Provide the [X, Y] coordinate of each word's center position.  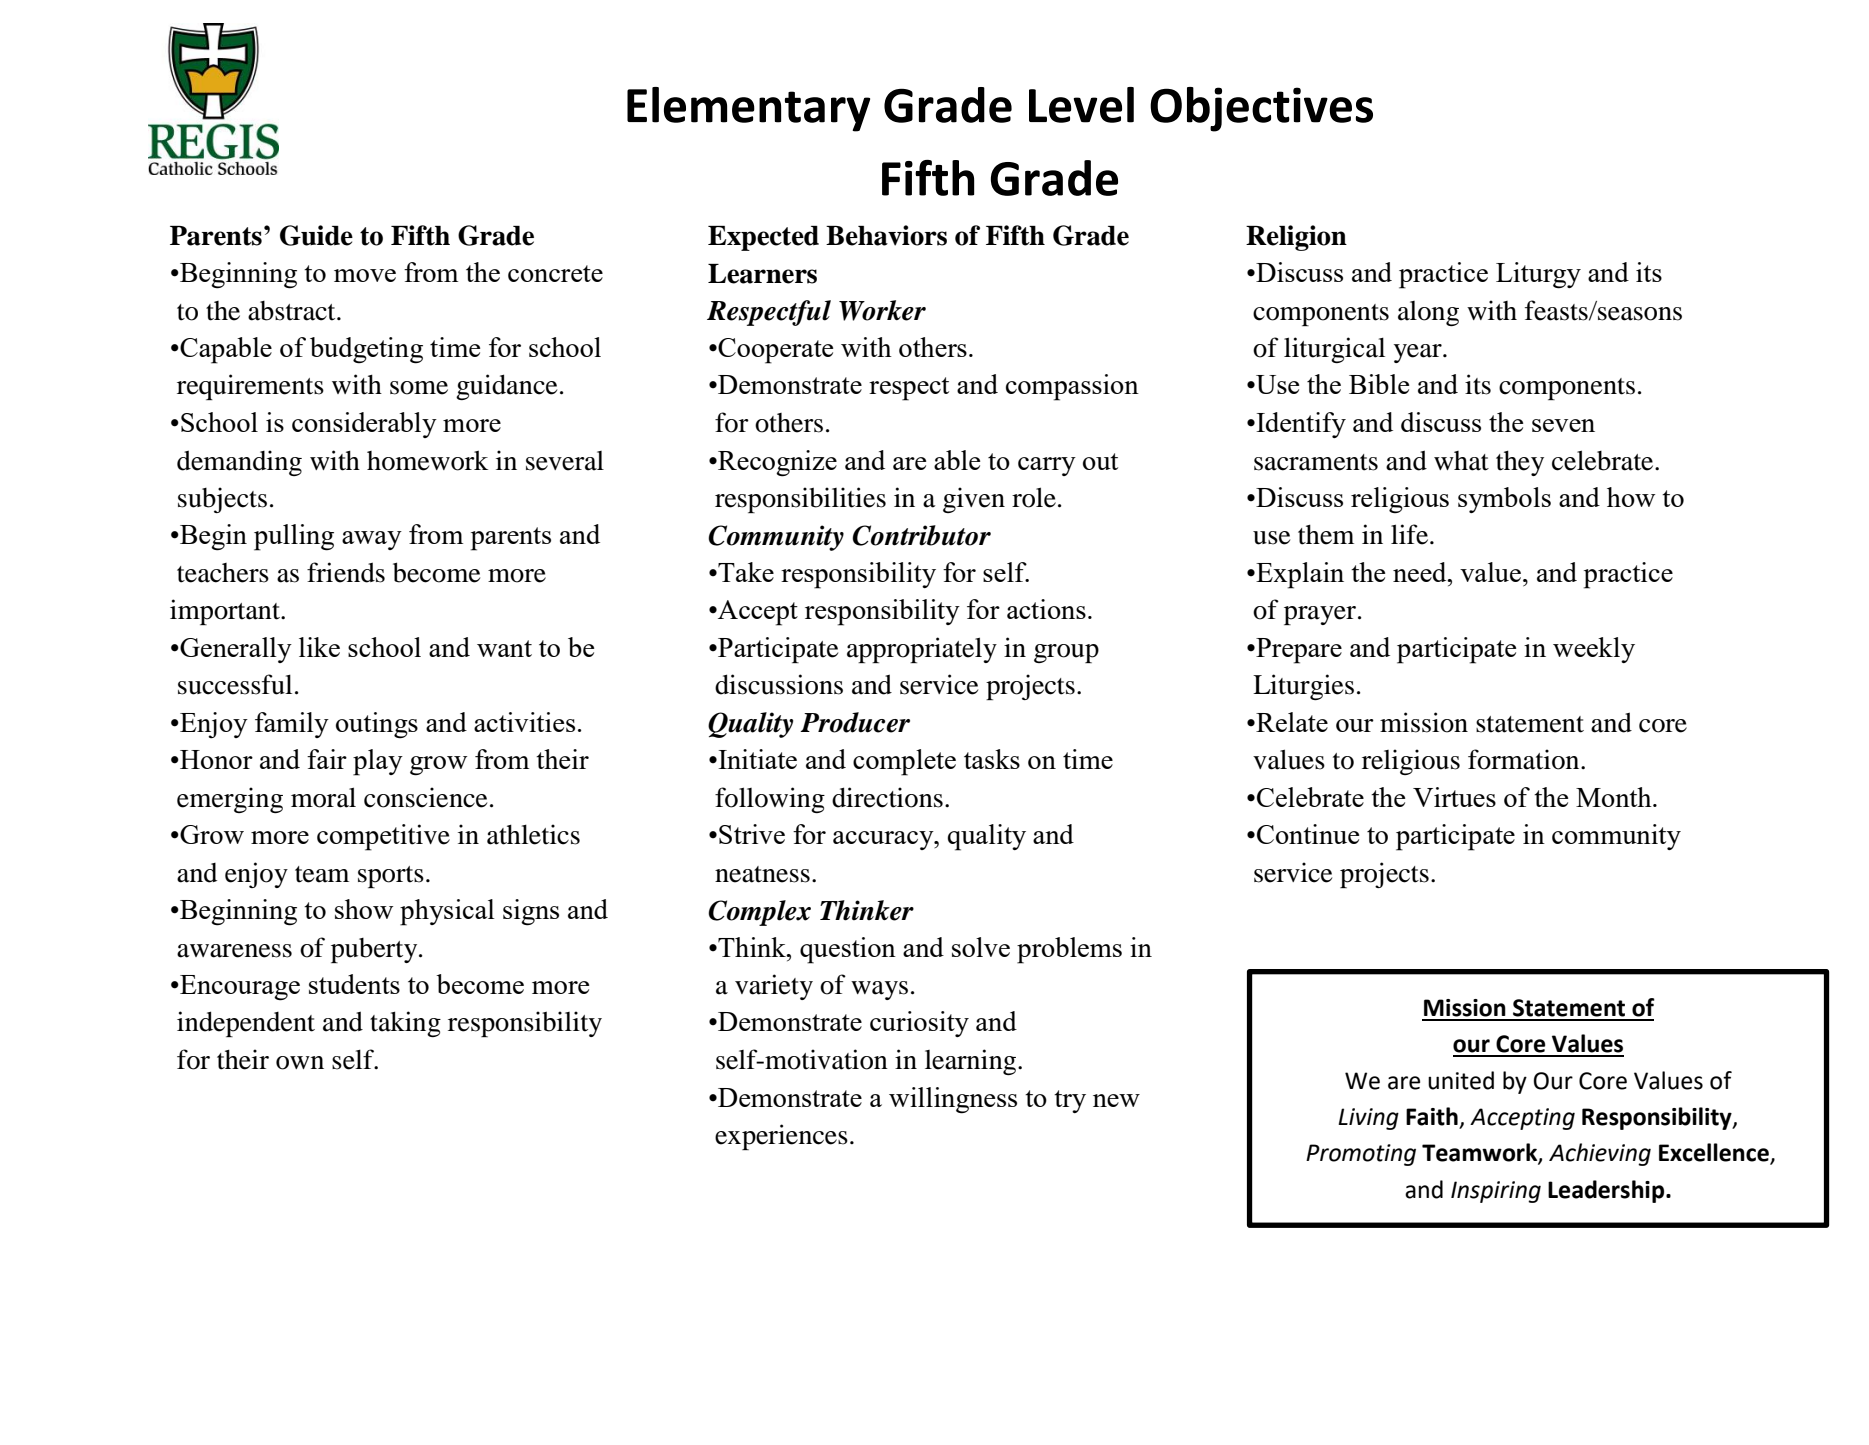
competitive [383, 837]
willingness [953, 1100]
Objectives [1261, 109]
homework [427, 460]
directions [887, 797]
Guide [316, 235]
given [974, 500]
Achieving [1600, 1154]
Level [1081, 105]
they [1520, 463]
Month [1615, 797]
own [300, 1063]
